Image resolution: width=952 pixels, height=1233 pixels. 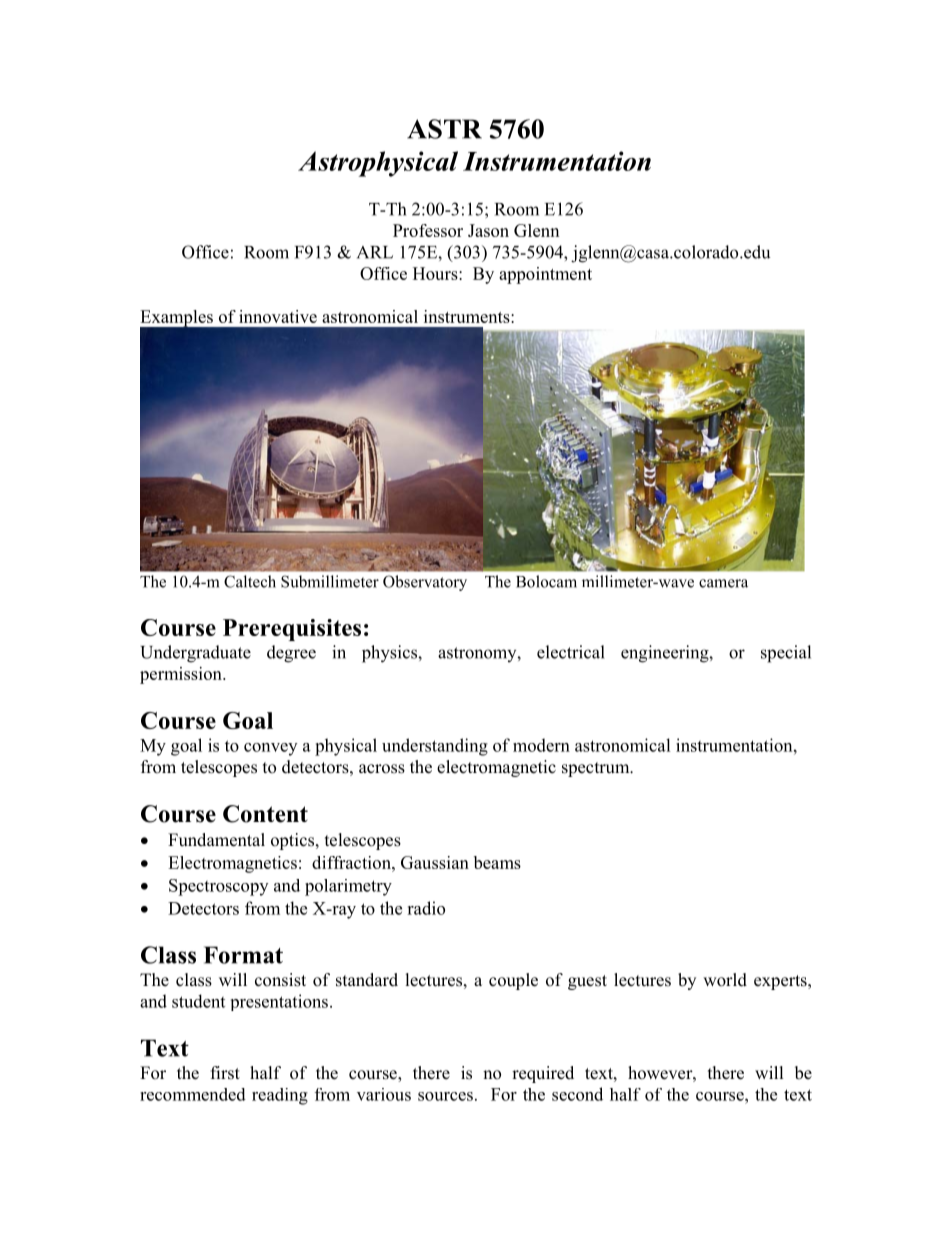 I want to click on Observatory, so click(x=425, y=583).
